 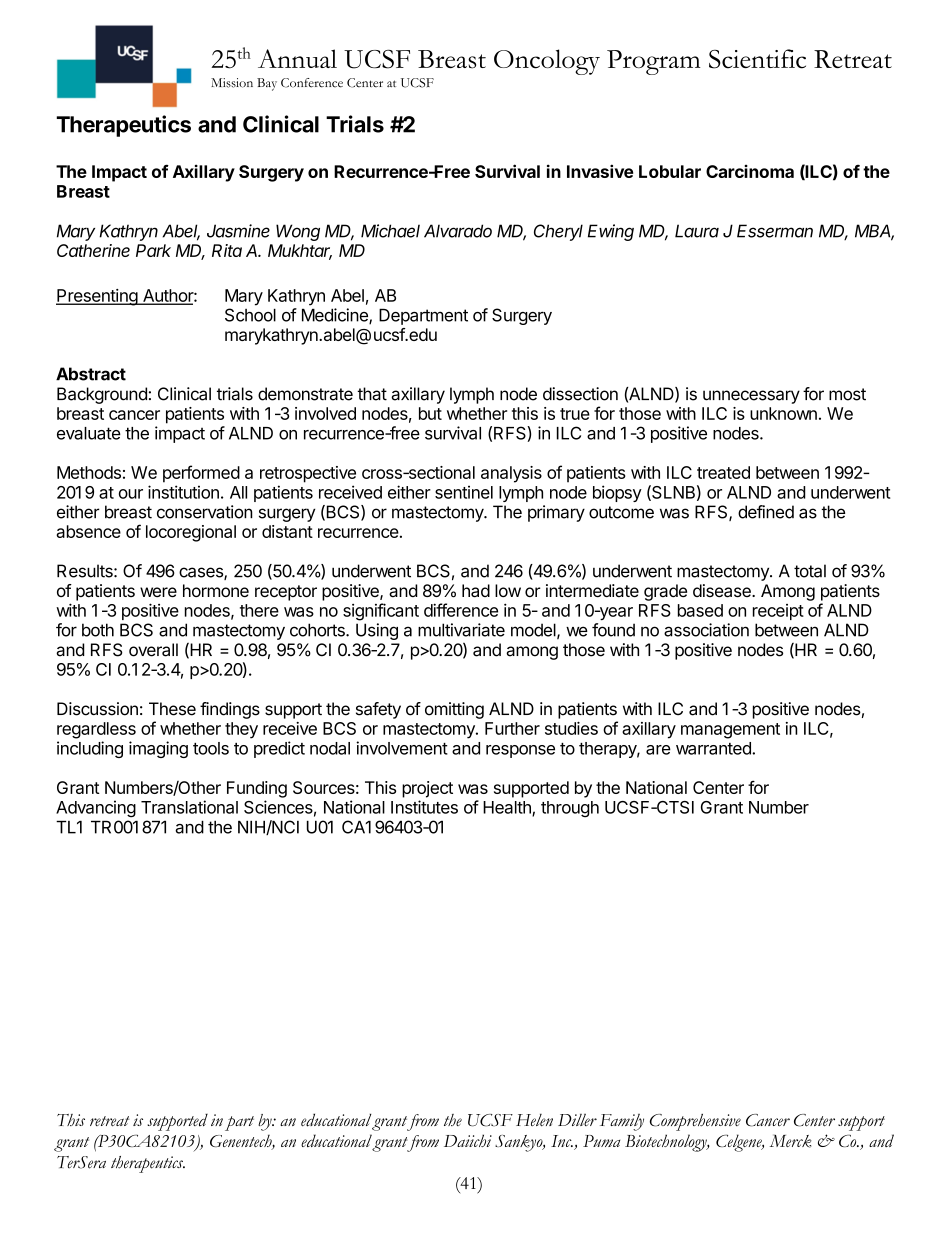 I want to click on Scientific, so click(x=757, y=59).
